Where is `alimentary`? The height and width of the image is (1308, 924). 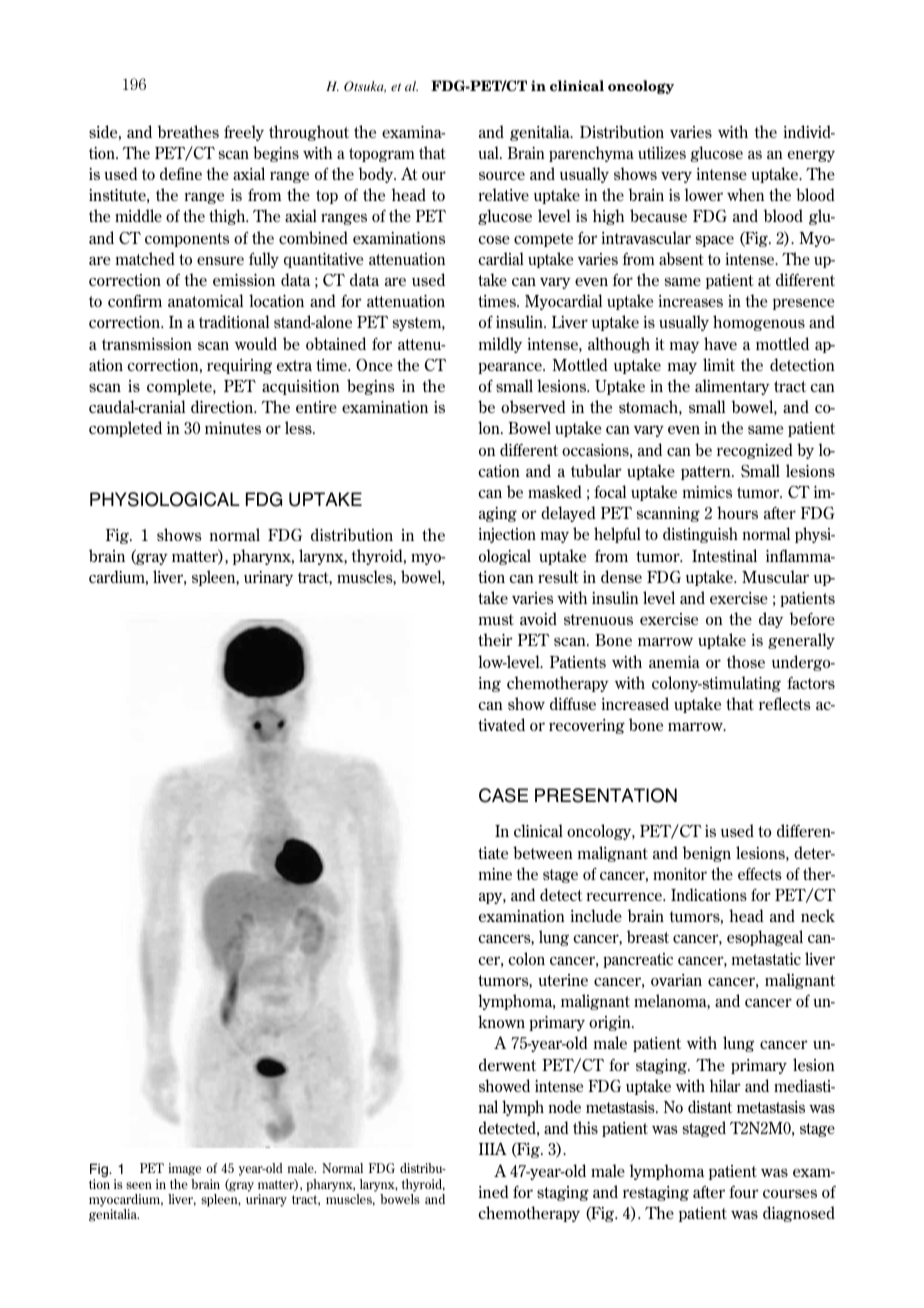
alimentary is located at coordinates (732, 387).
